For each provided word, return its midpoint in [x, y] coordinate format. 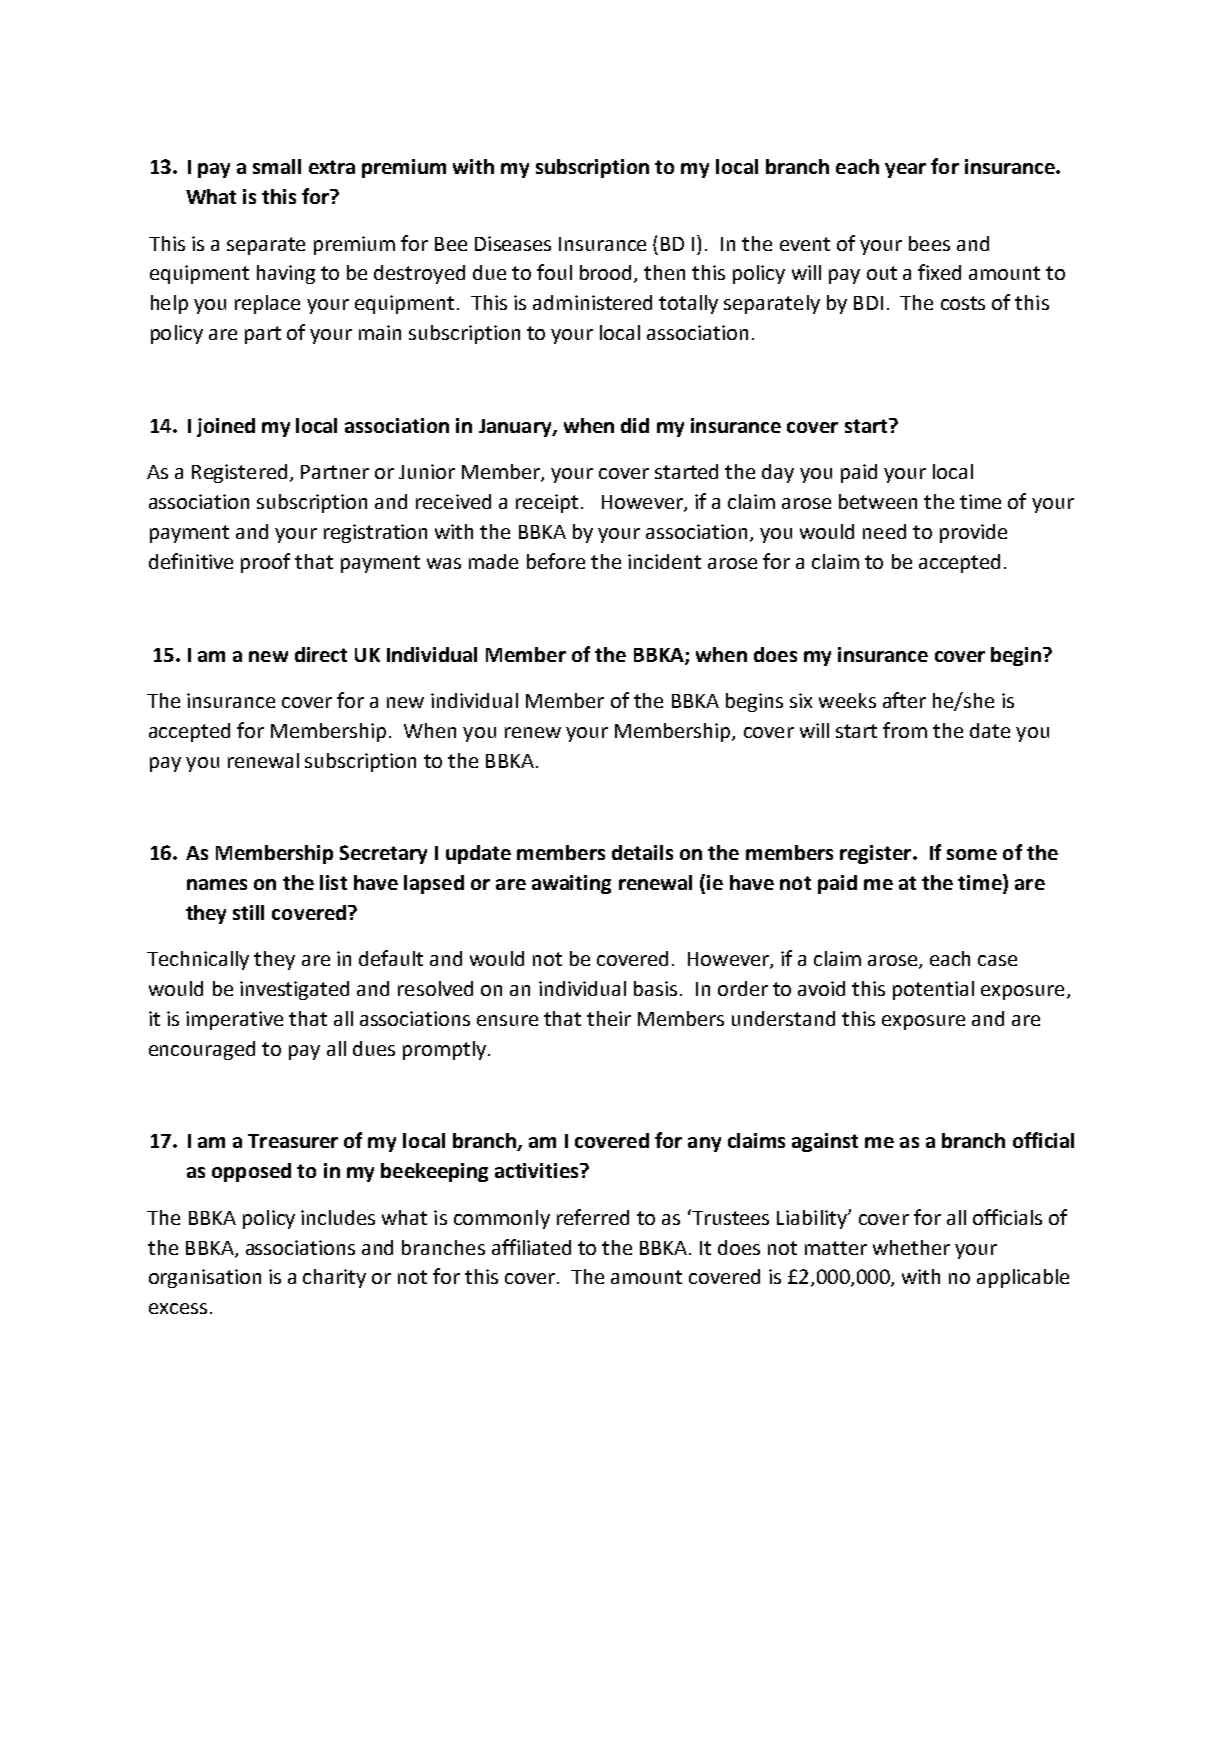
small [277, 166]
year [905, 170]
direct [321, 654]
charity [334, 1278]
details [642, 852]
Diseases [513, 243]
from [905, 730]
